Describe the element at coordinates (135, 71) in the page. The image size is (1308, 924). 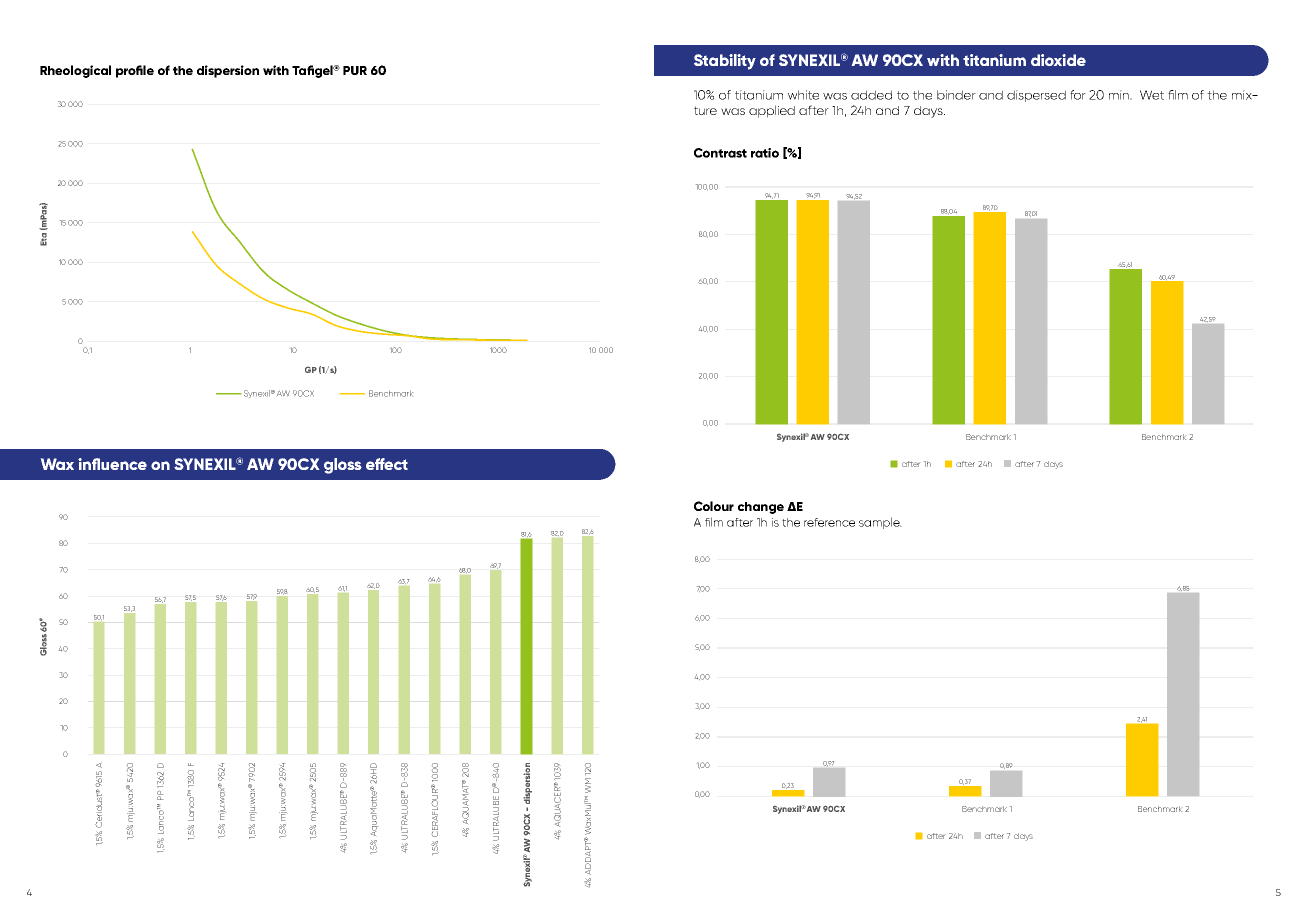
I see `profile` at that location.
